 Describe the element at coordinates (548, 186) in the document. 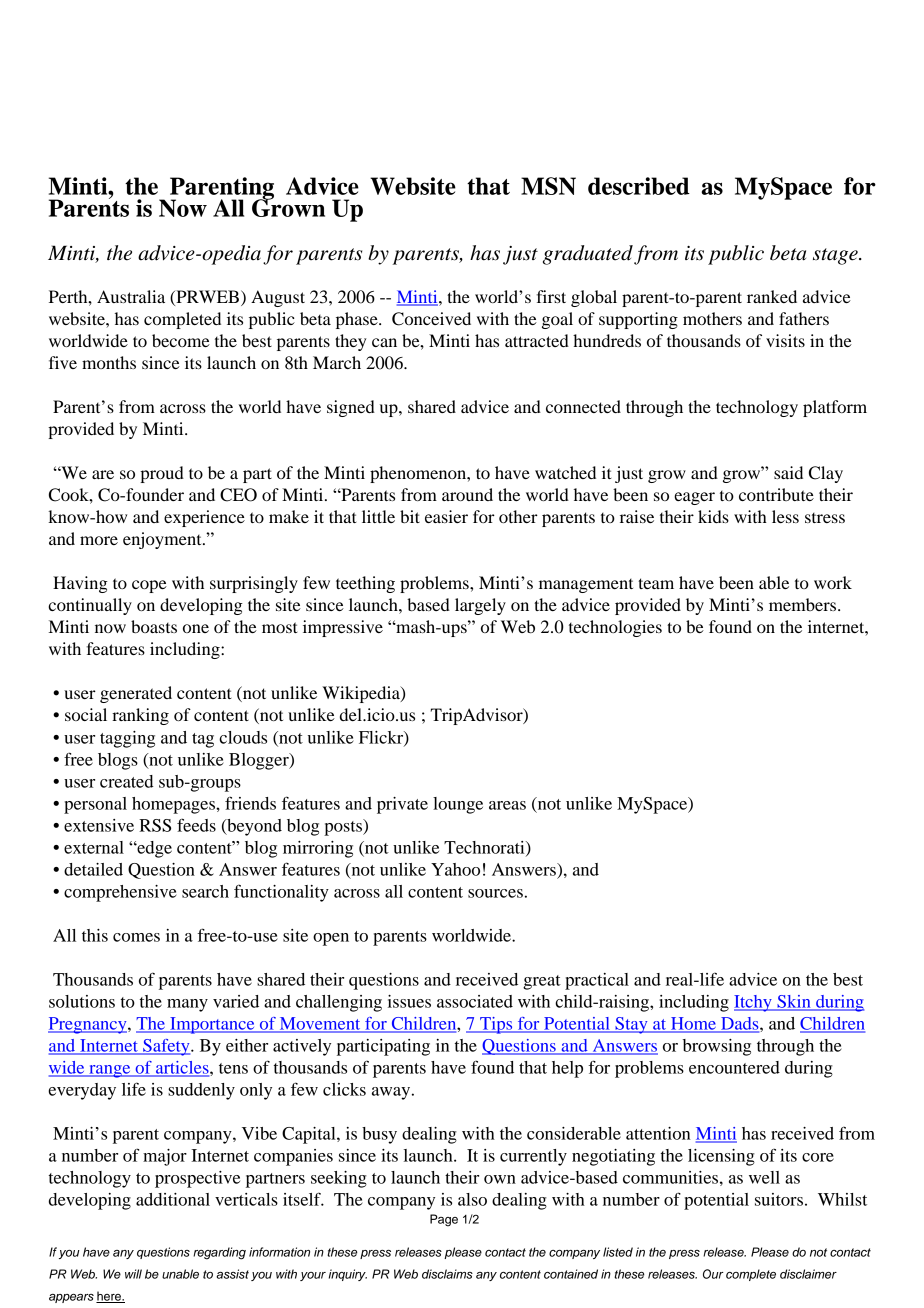

I see `MSN` at that location.
